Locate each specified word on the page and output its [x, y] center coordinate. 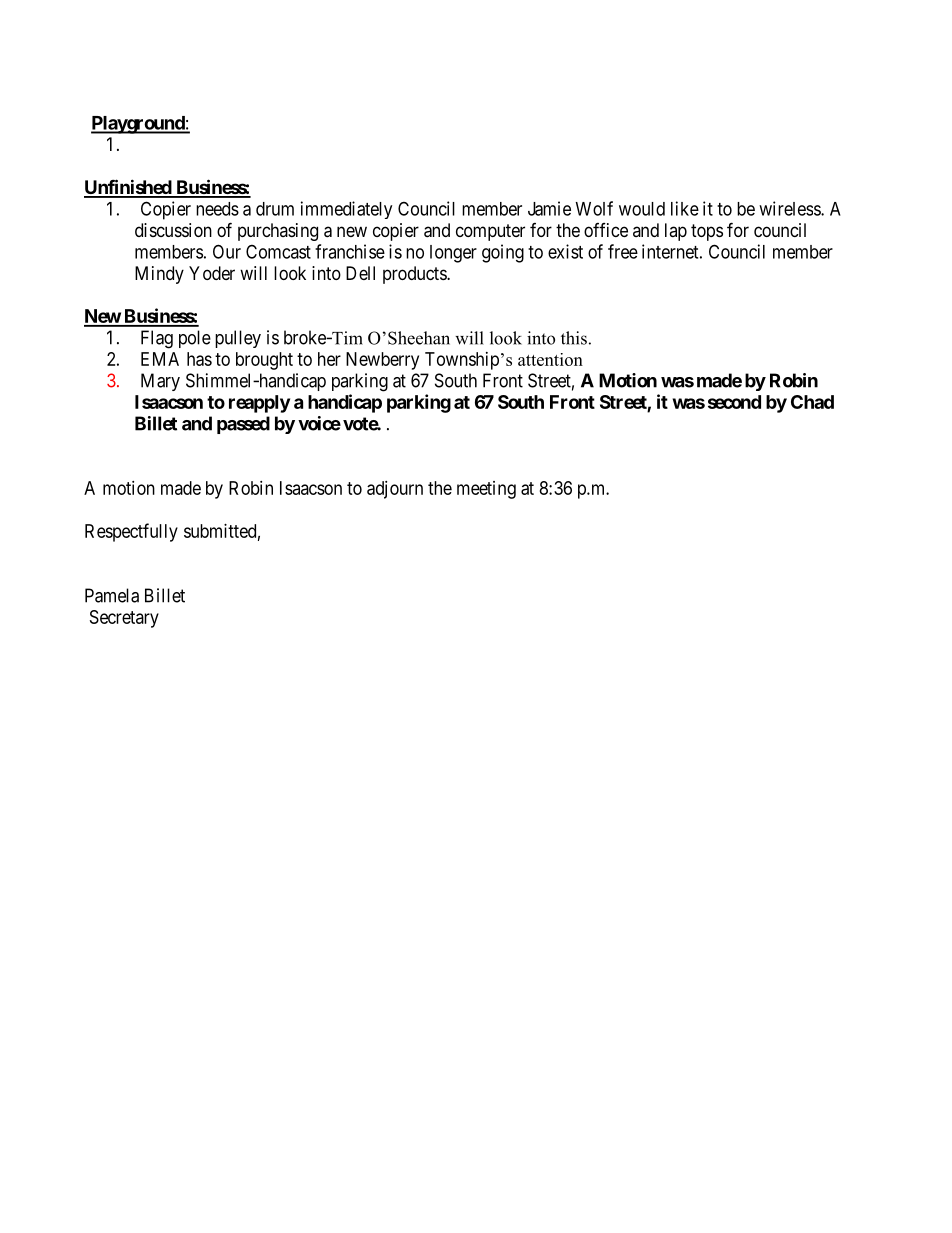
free [623, 251]
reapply [259, 404]
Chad [812, 402]
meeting [486, 490]
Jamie [549, 208]
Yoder [212, 273]
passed [243, 425]
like [685, 208]
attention [550, 359]
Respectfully [131, 532]
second [734, 402]
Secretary [124, 619]
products [415, 275]
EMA [160, 359]
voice [319, 423]
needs [217, 209]
